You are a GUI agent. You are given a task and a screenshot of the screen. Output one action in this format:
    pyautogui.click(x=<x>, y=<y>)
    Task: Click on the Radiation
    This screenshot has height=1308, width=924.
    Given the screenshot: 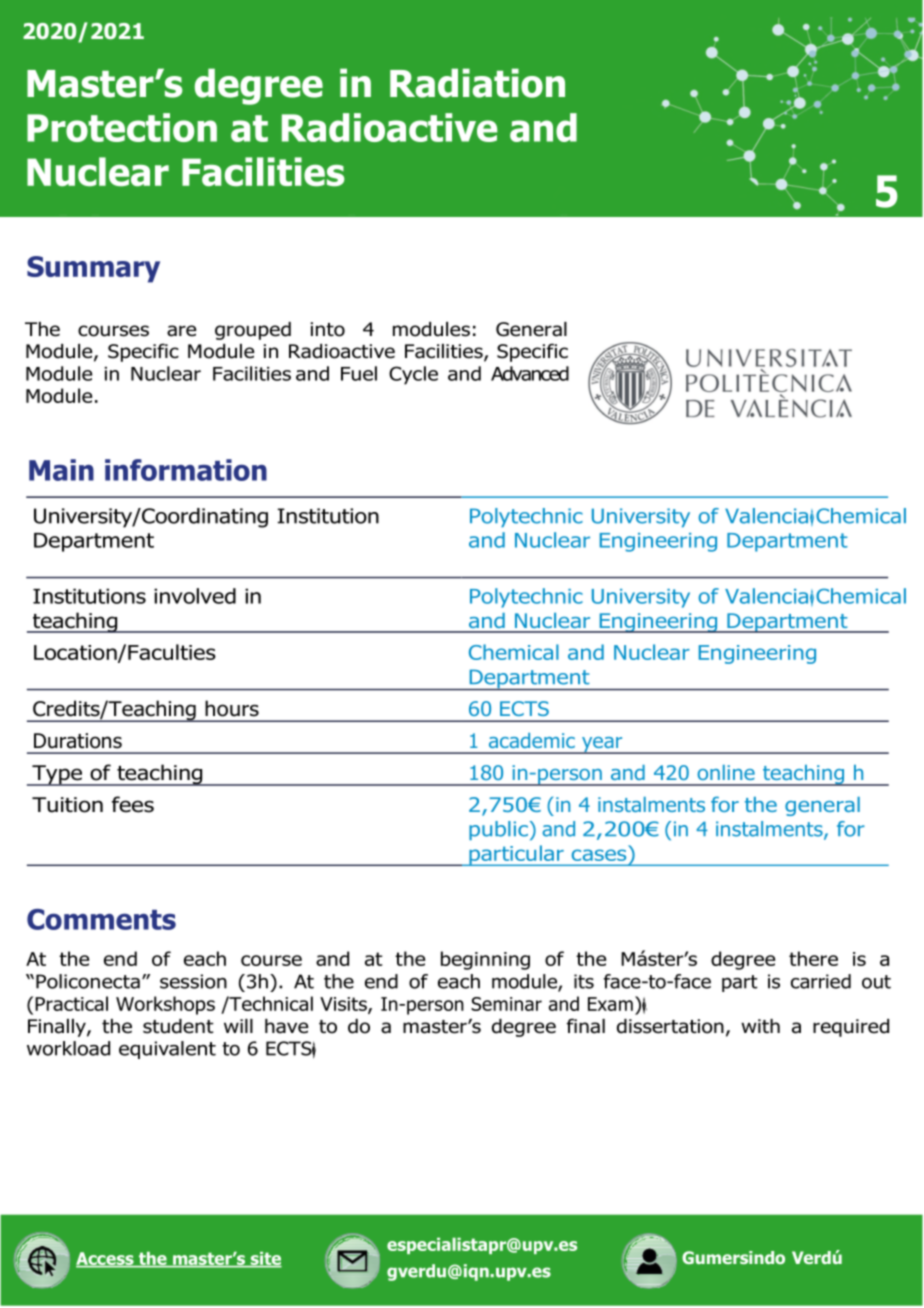 What is the action you would take?
    pyautogui.click(x=477, y=83)
